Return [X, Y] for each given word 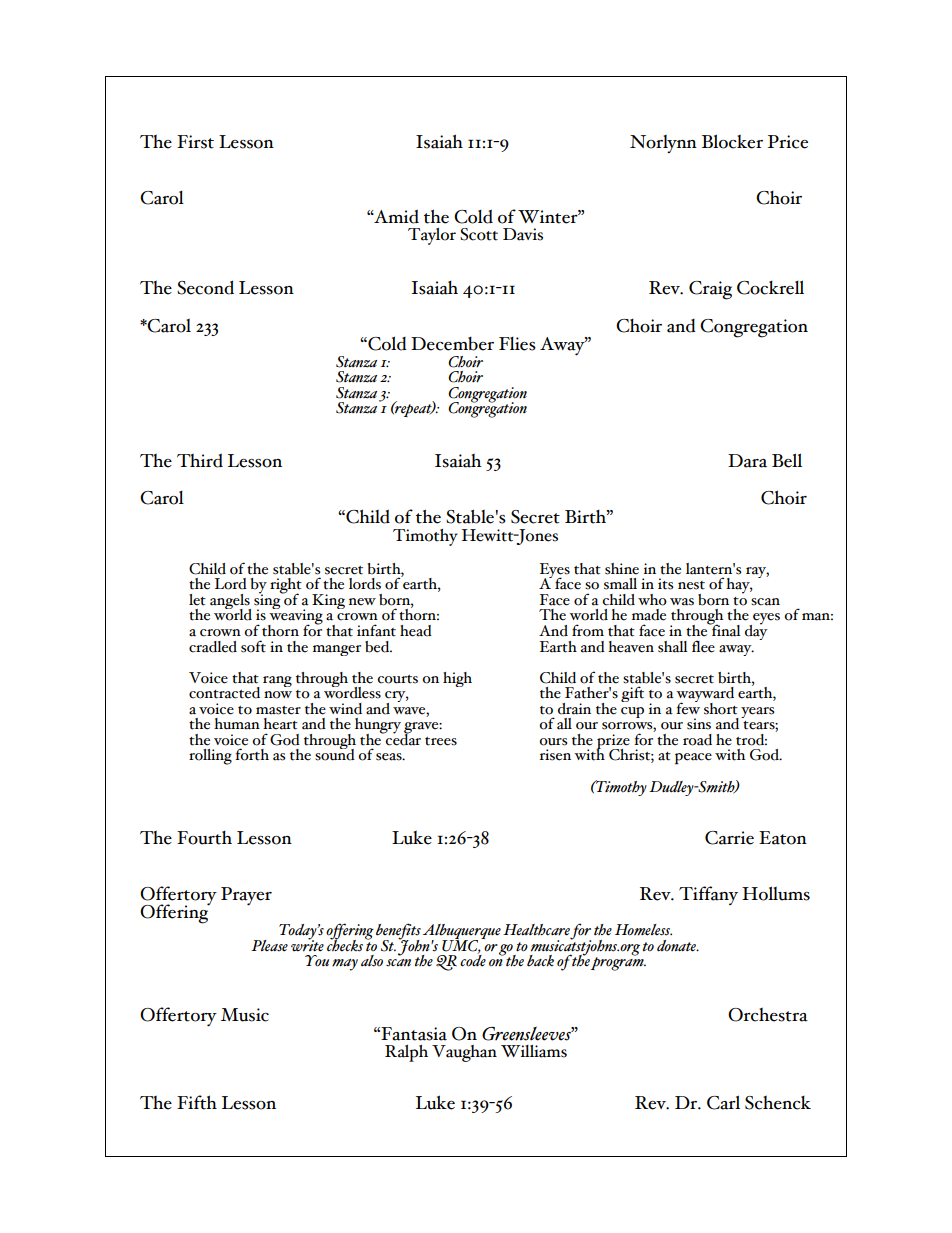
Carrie [729, 838]
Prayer [246, 896]
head [416, 631]
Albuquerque [462, 932]
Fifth [197, 1102]
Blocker [732, 141]
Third [200, 460]
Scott [479, 234]
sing [268, 601]
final [725, 629]
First [195, 142]
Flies [517, 344]
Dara [747, 461]
